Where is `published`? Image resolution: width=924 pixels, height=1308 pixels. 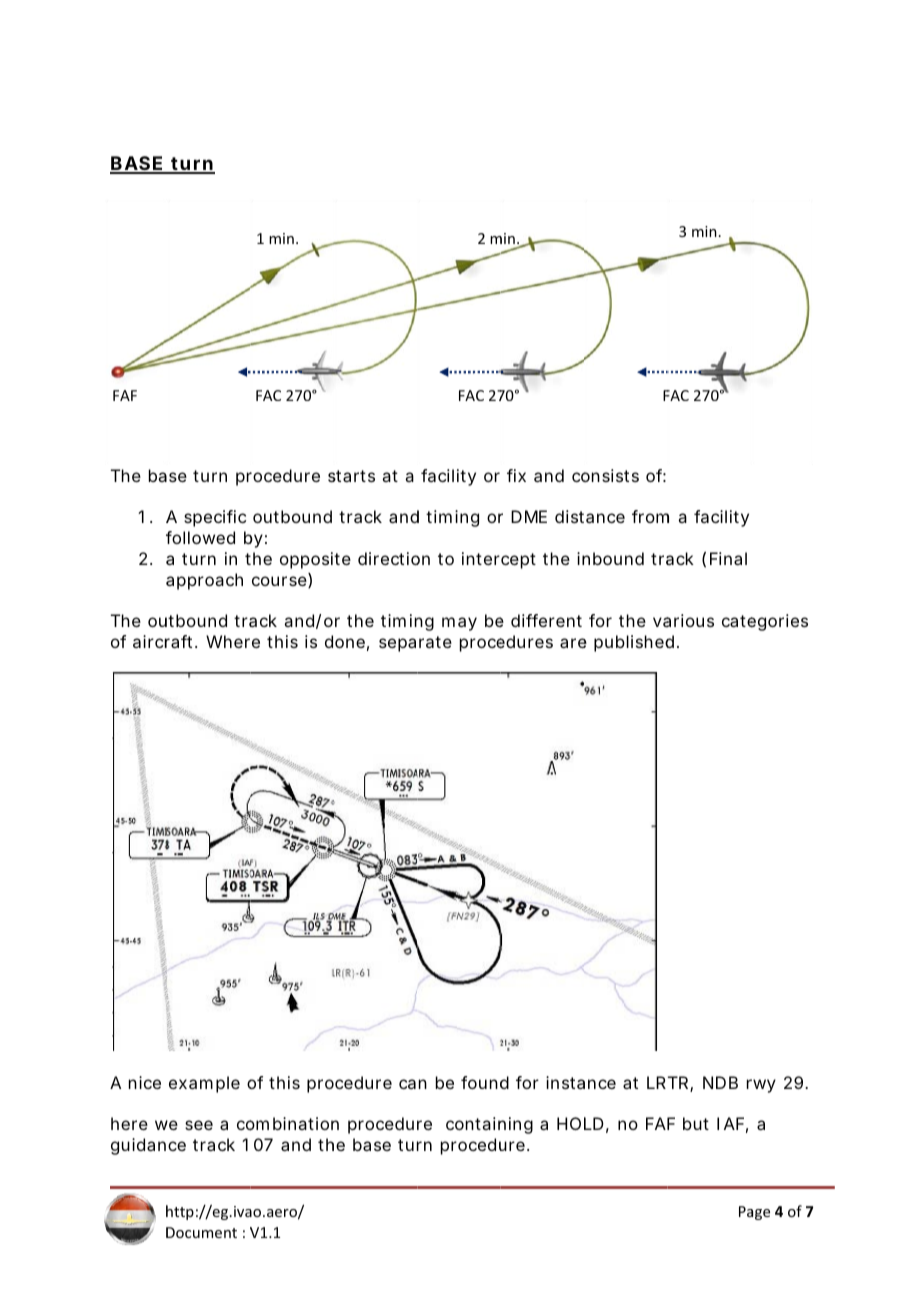
published is located at coordinates (634, 643).
